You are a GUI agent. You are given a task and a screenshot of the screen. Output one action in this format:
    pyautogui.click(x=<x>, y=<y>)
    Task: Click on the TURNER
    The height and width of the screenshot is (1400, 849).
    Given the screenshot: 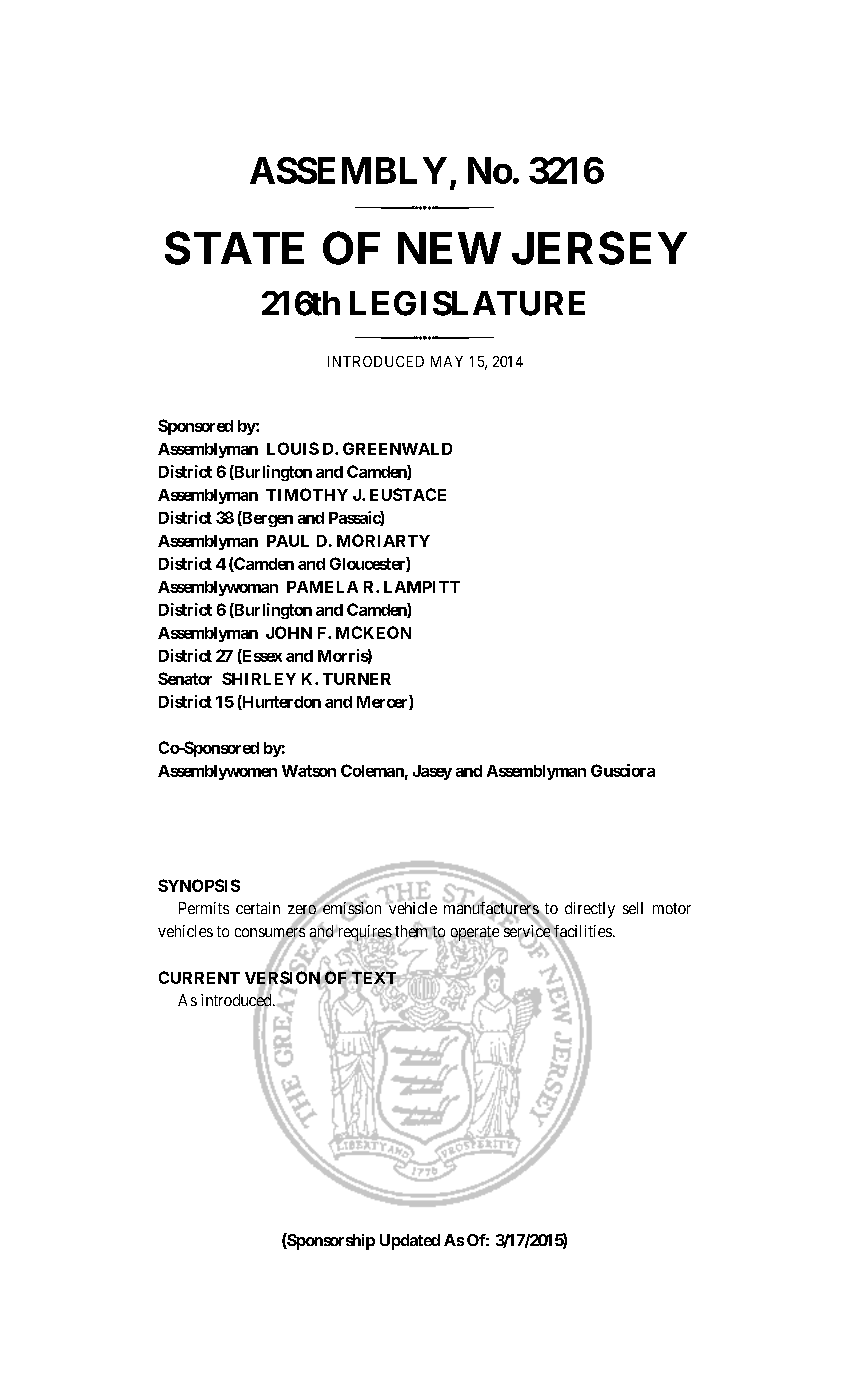 What is the action you would take?
    pyautogui.click(x=357, y=679)
